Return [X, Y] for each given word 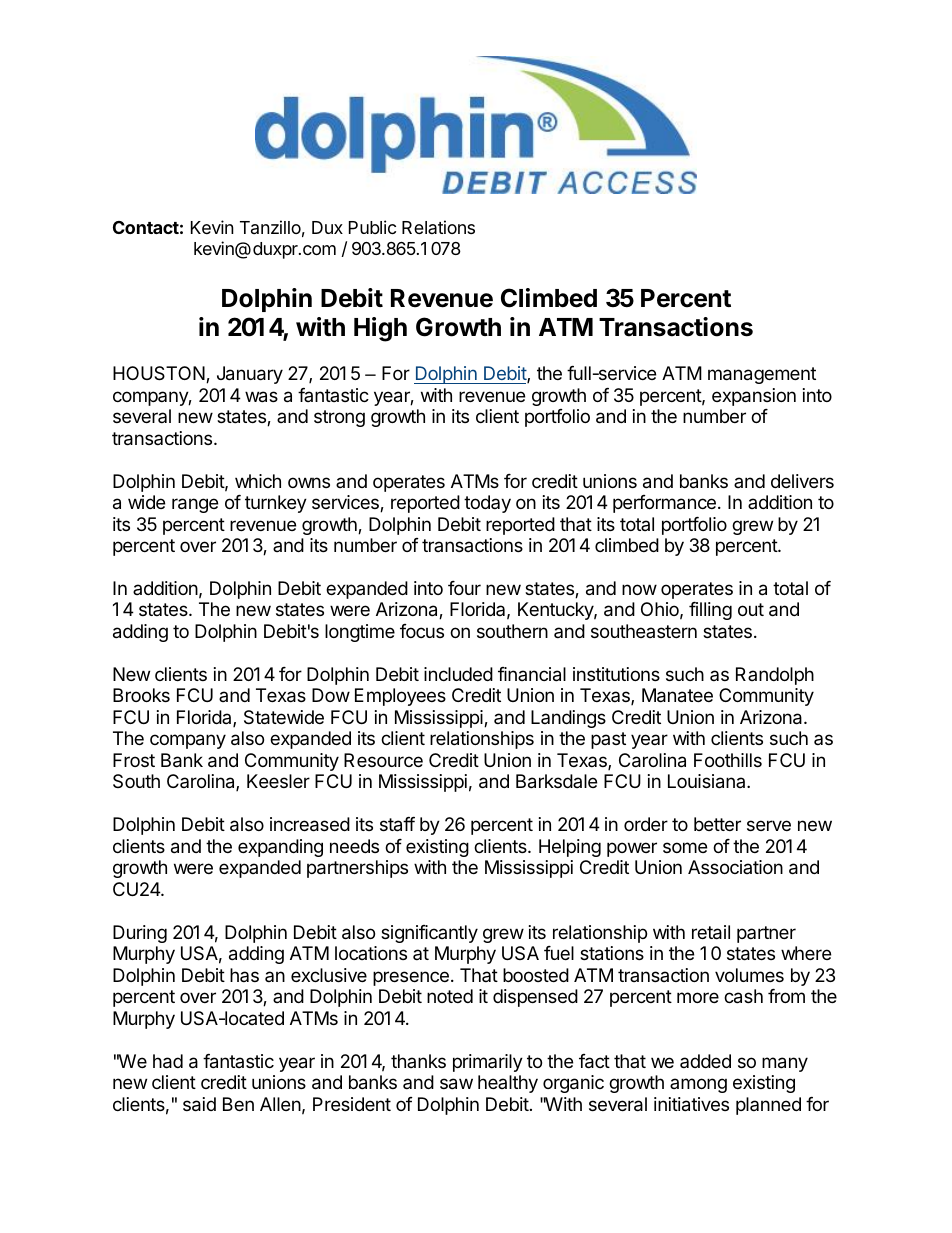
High [380, 329]
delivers [802, 481]
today [487, 504]
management [762, 375]
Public [372, 227]
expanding [280, 848]
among [698, 1085]
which [258, 481]
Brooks [141, 695]
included [458, 674]
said [199, 1104]
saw [456, 1084]
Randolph [775, 676]
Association [735, 867]
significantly [429, 934]
